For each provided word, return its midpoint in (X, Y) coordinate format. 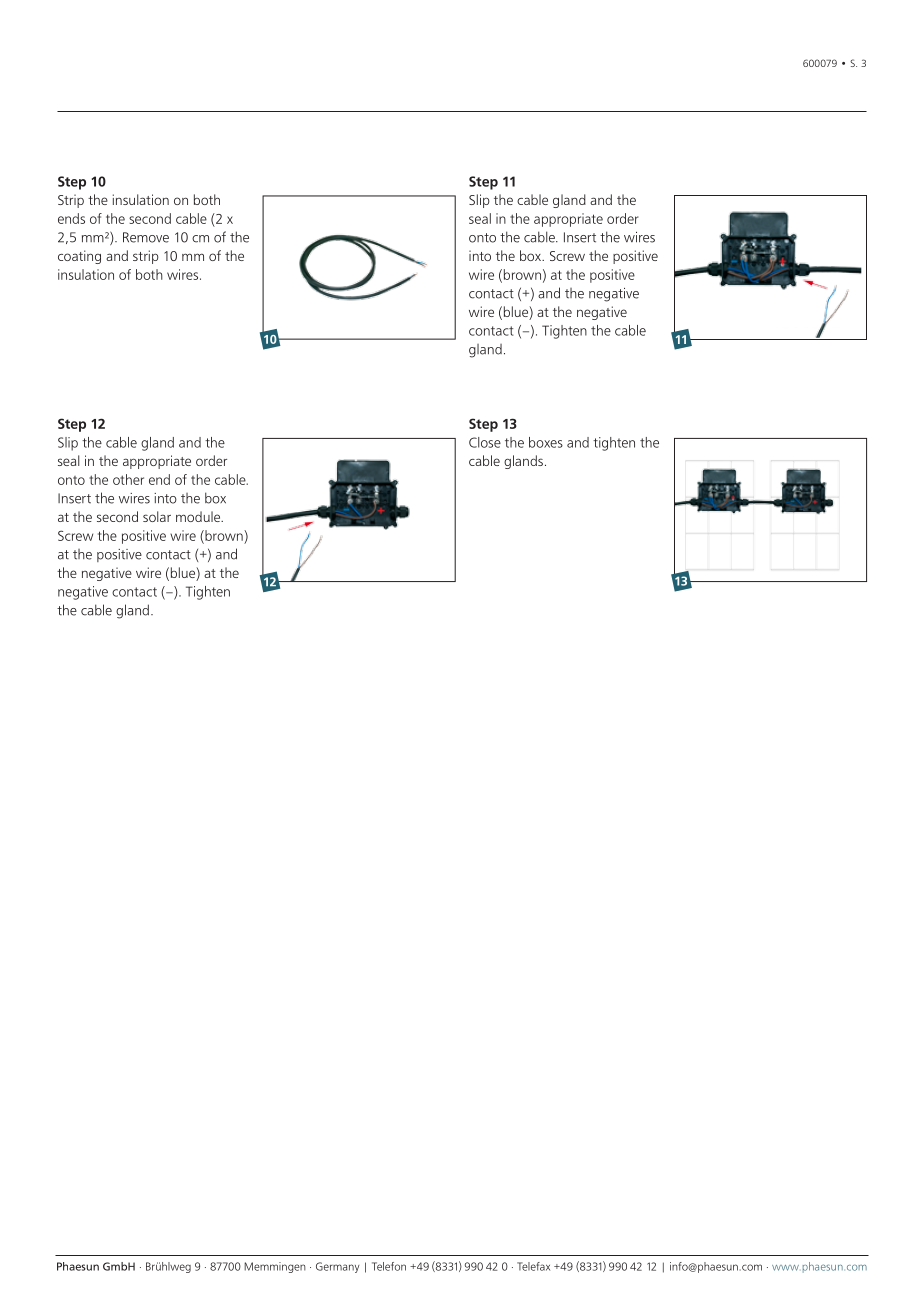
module (199, 516)
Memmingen (275, 1267)
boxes (546, 442)
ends (71, 218)
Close (485, 442)
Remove (146, 237)
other (128, 479)
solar (157, 516)
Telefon (389, 1266)
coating (79, 257)
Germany (337, 1267)
